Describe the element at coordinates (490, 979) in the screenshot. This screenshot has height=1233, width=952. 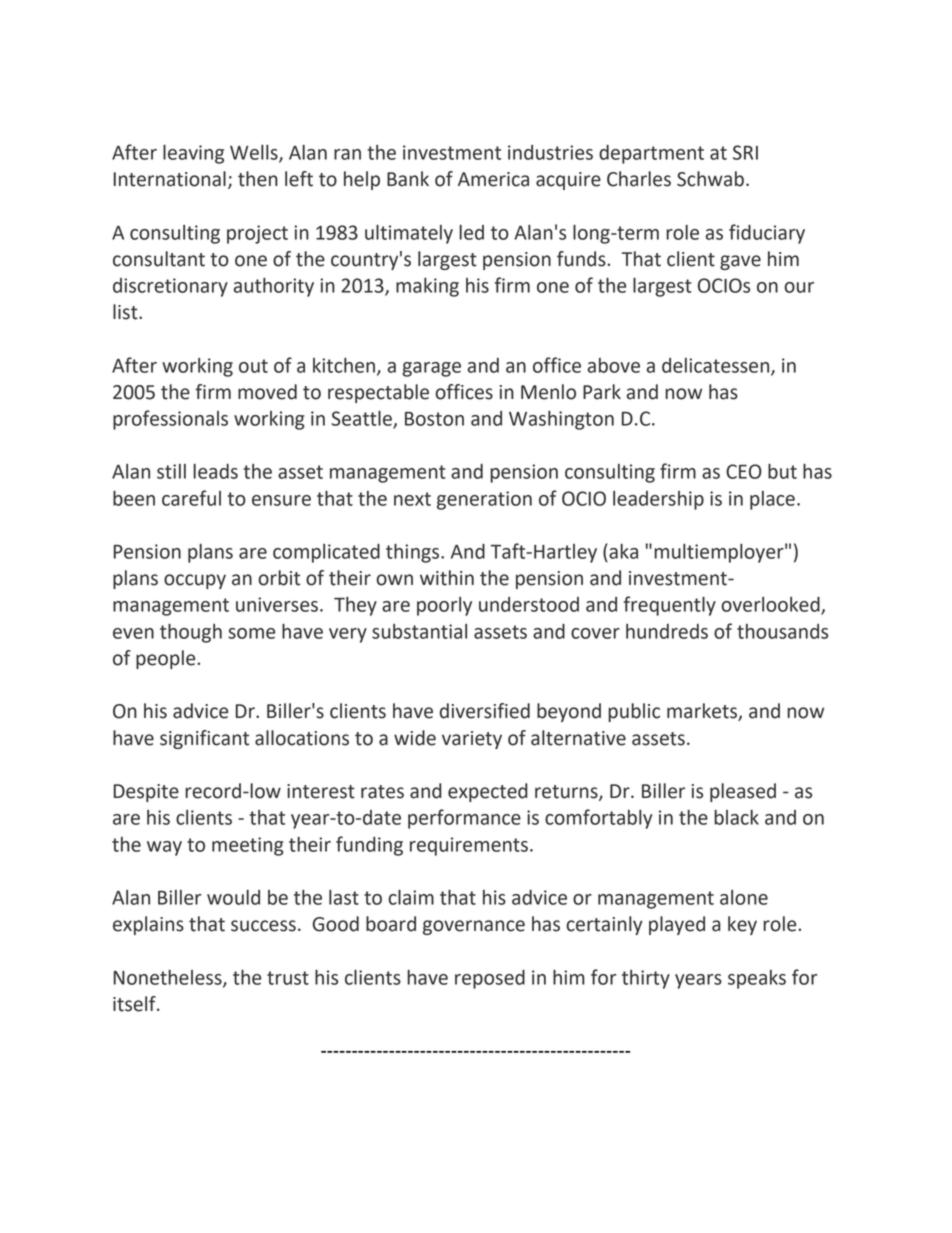
I see `reposed` at that location.
